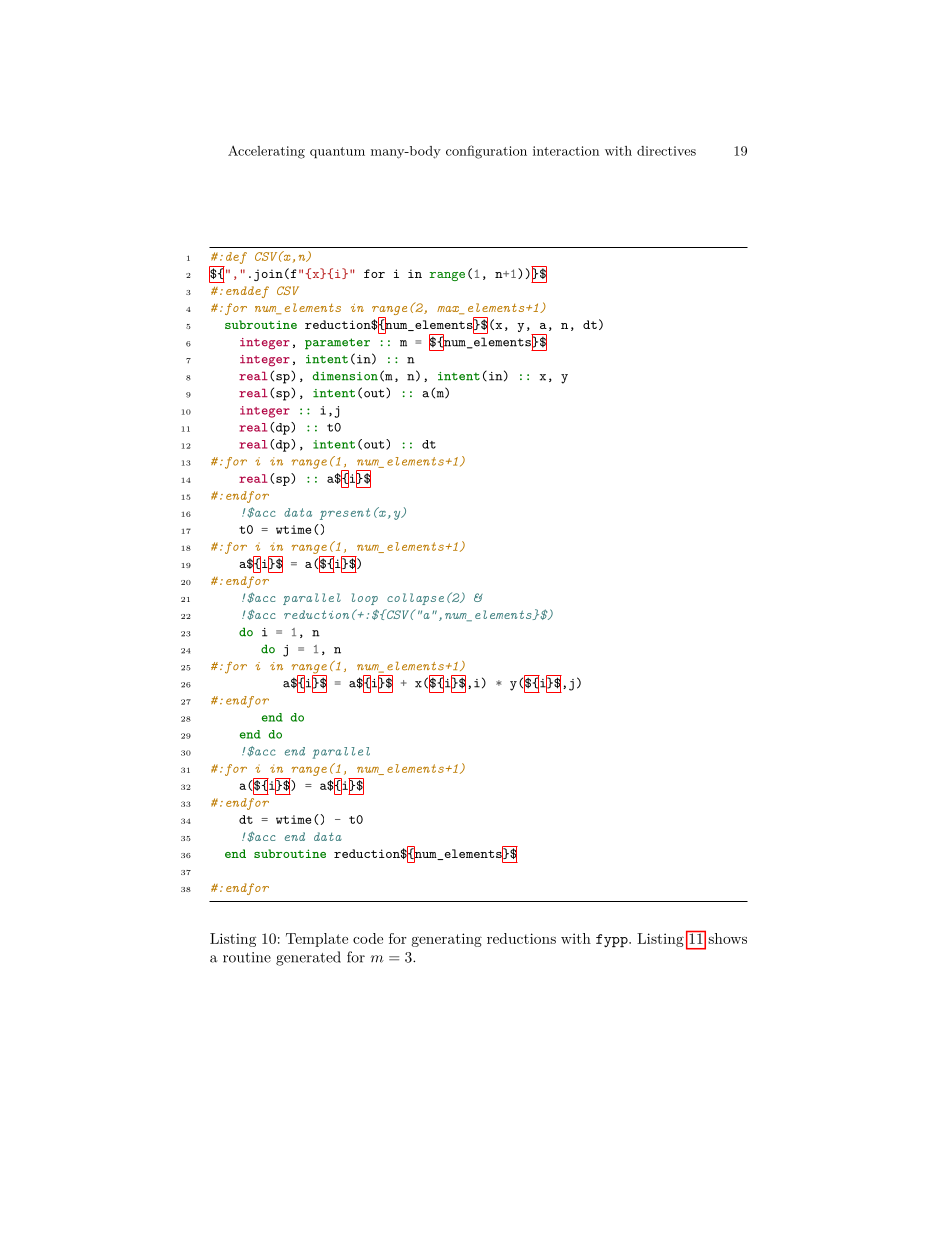 The image size is (952, 1233). Describe the element at coordinates (337, 344) in the document. I see `parameter` at that location.
